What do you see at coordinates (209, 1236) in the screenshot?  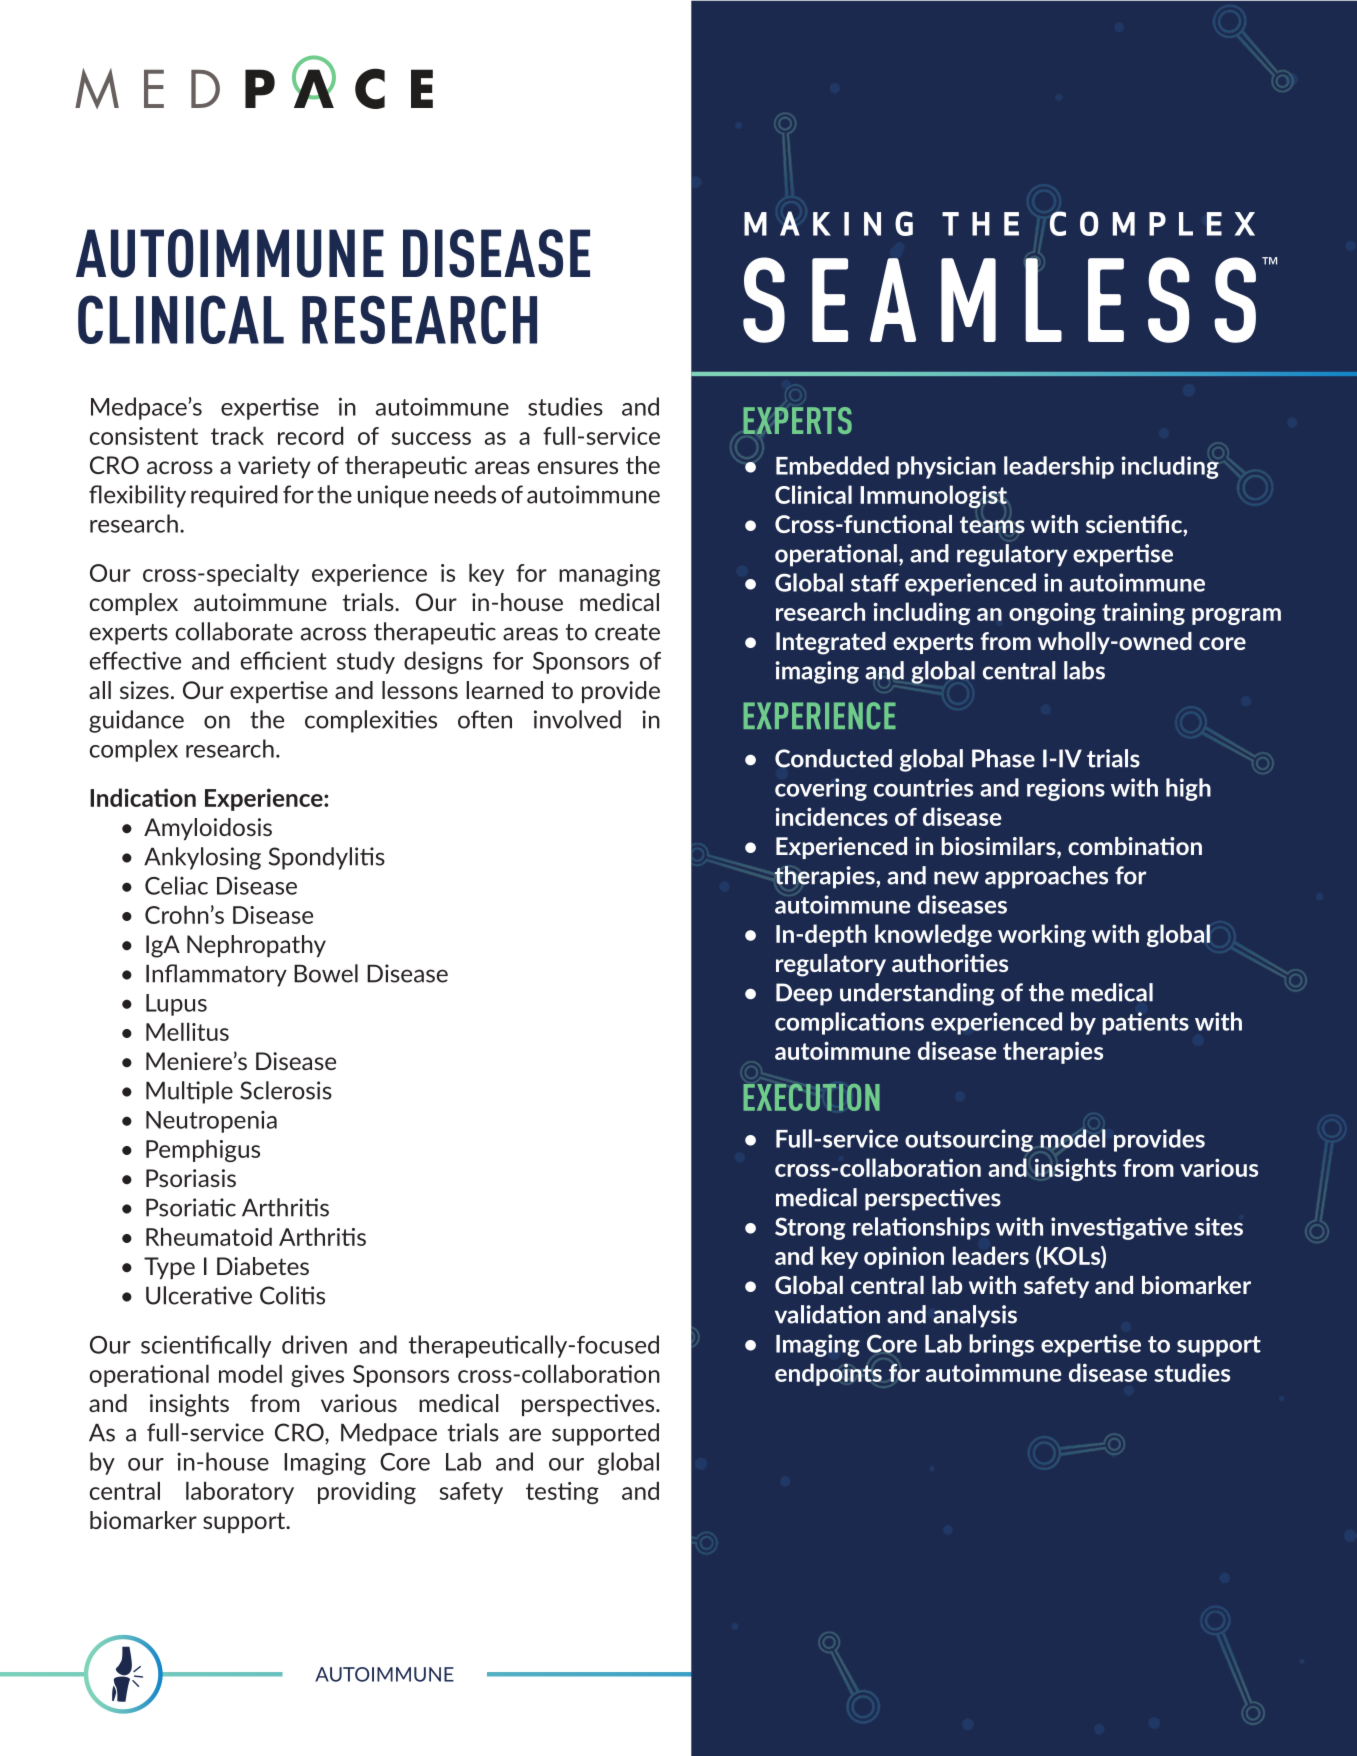 I see `Rheumatoid` at bounding box center [209, 1236].
